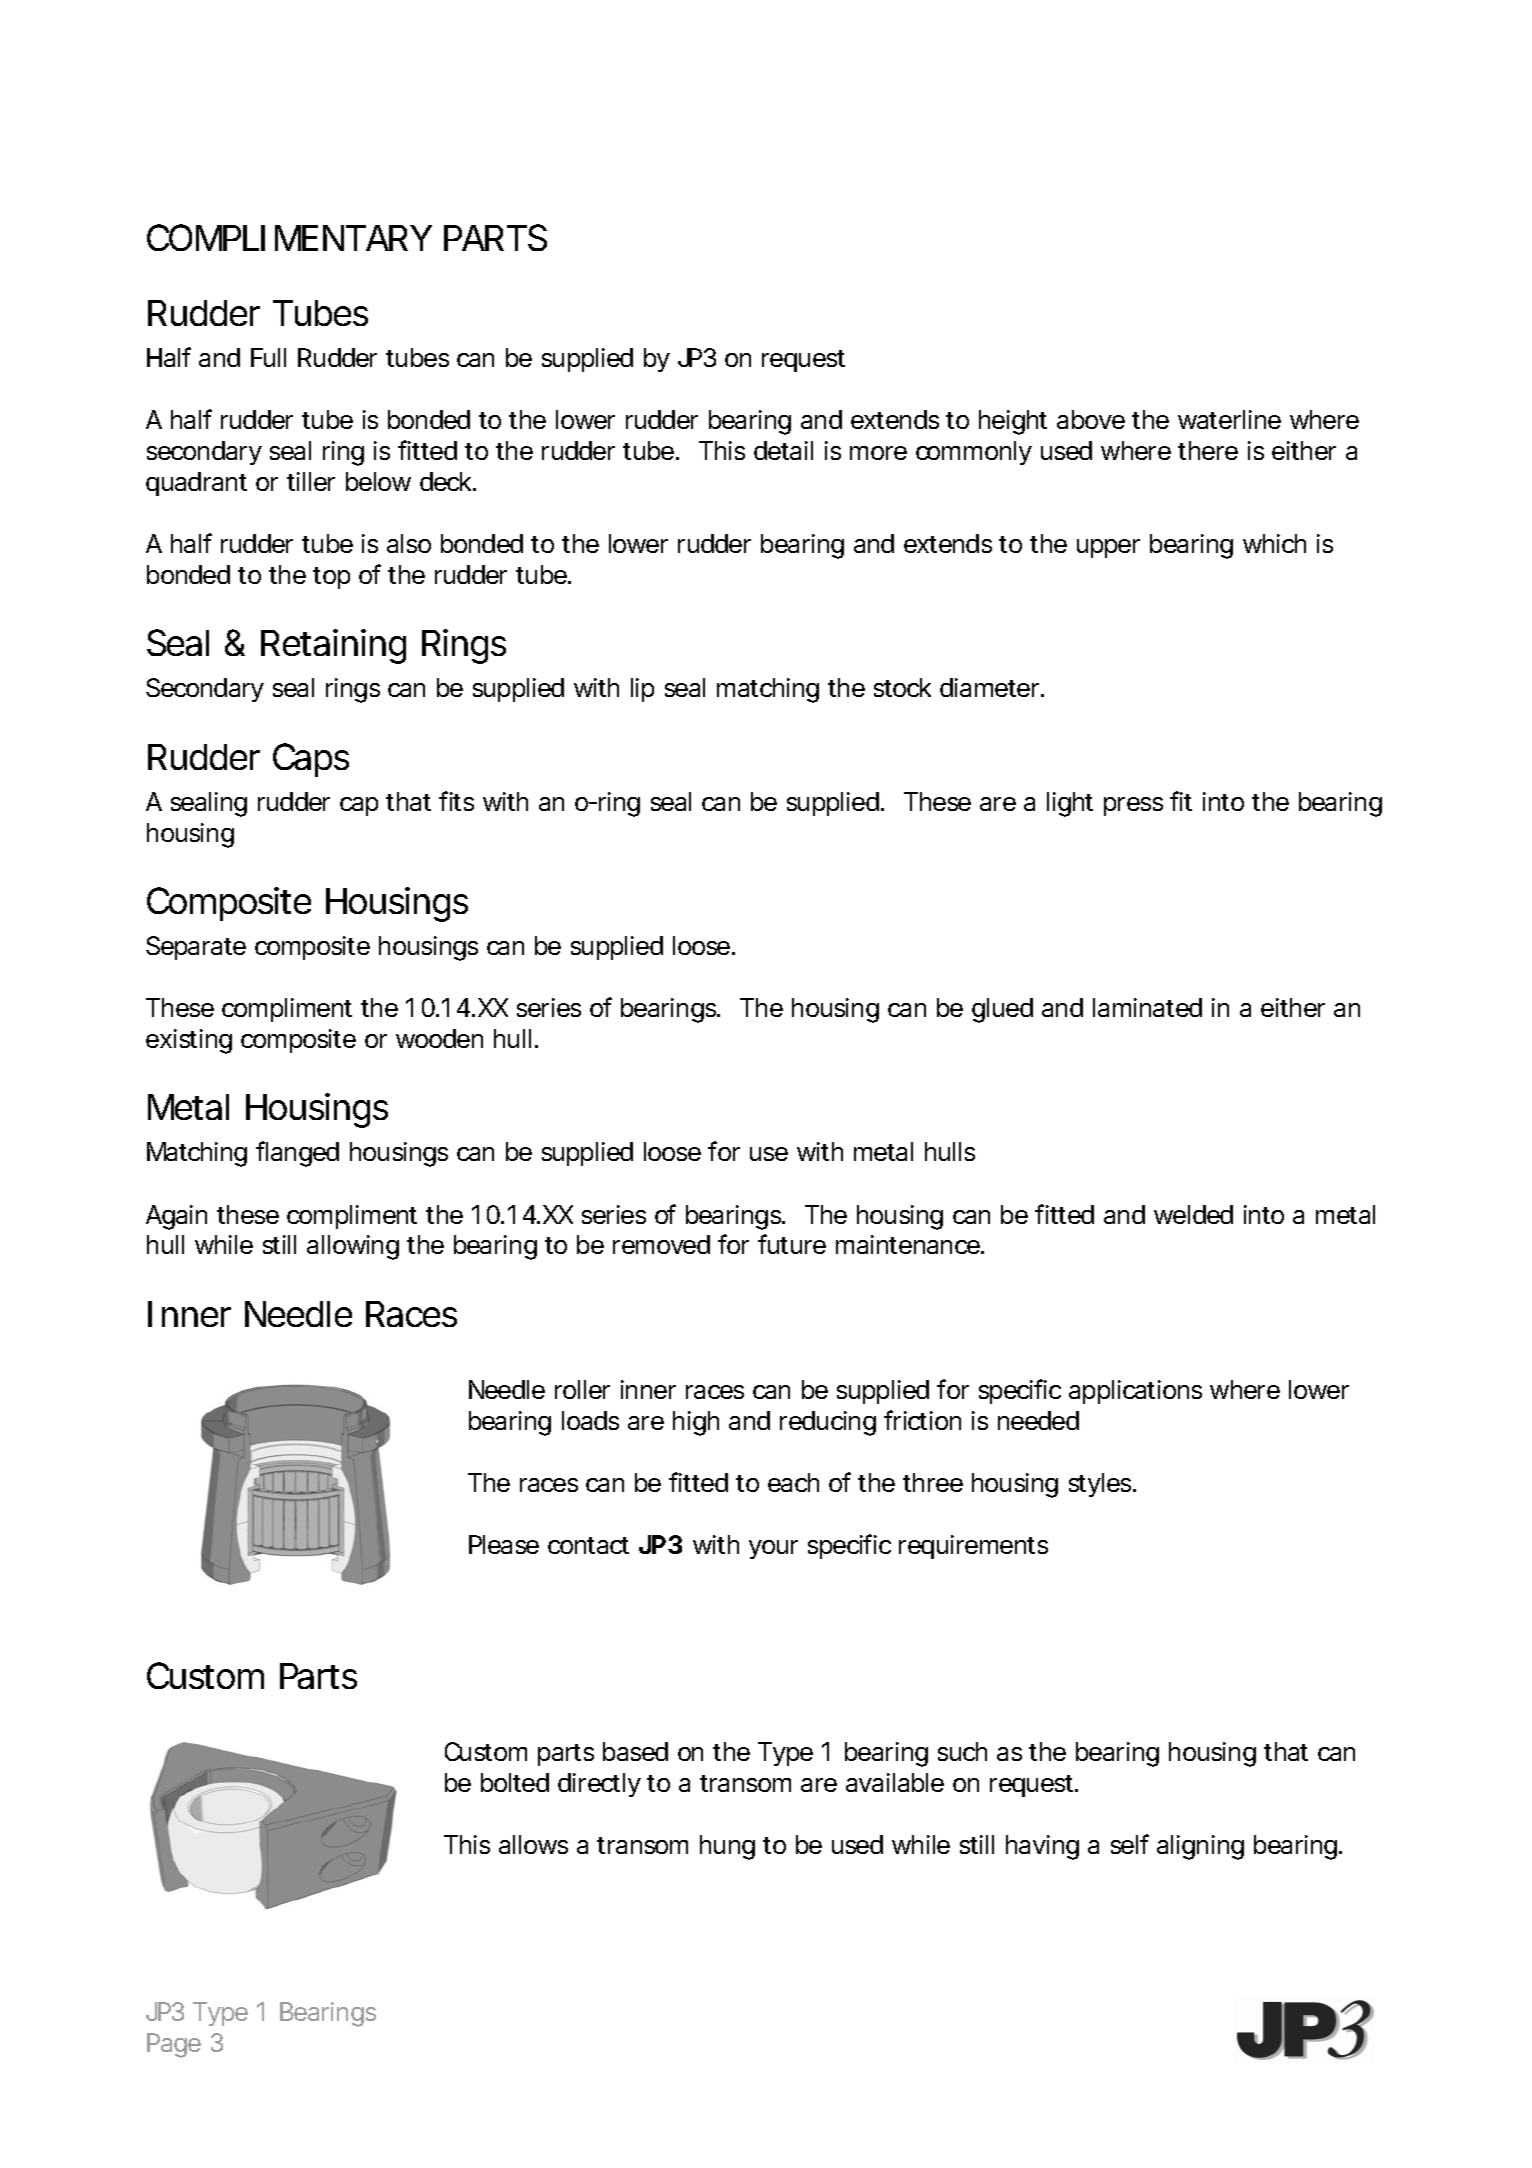  What do you see at coordinates (783, 450) in the screenshot?
I see `detail` at bounding box center [783, 450].
